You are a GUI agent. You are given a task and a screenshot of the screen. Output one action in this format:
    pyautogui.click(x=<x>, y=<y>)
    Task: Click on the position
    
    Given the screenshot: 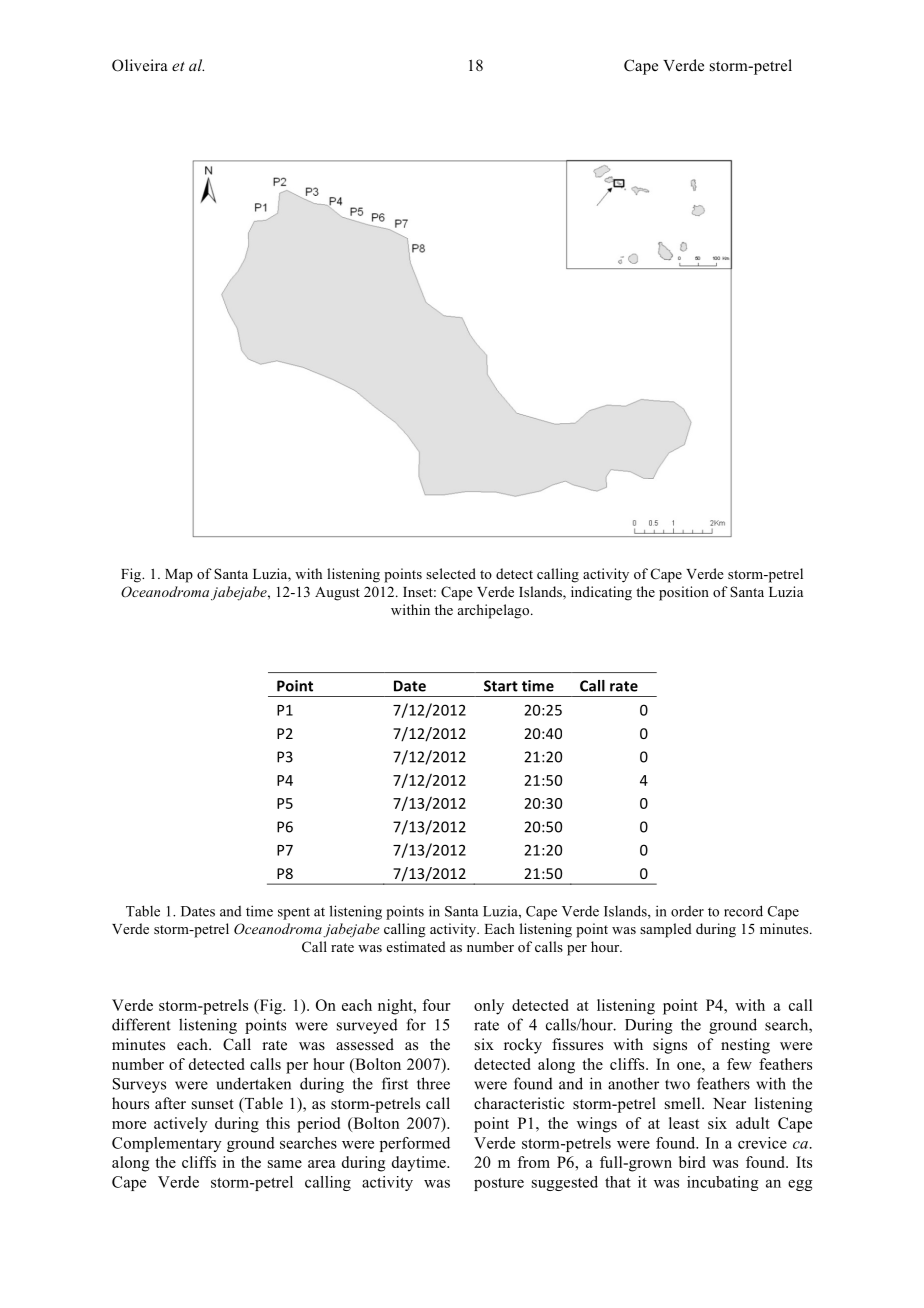 What is the action you would take?
    pyautogui.click(x=684, y=593)
